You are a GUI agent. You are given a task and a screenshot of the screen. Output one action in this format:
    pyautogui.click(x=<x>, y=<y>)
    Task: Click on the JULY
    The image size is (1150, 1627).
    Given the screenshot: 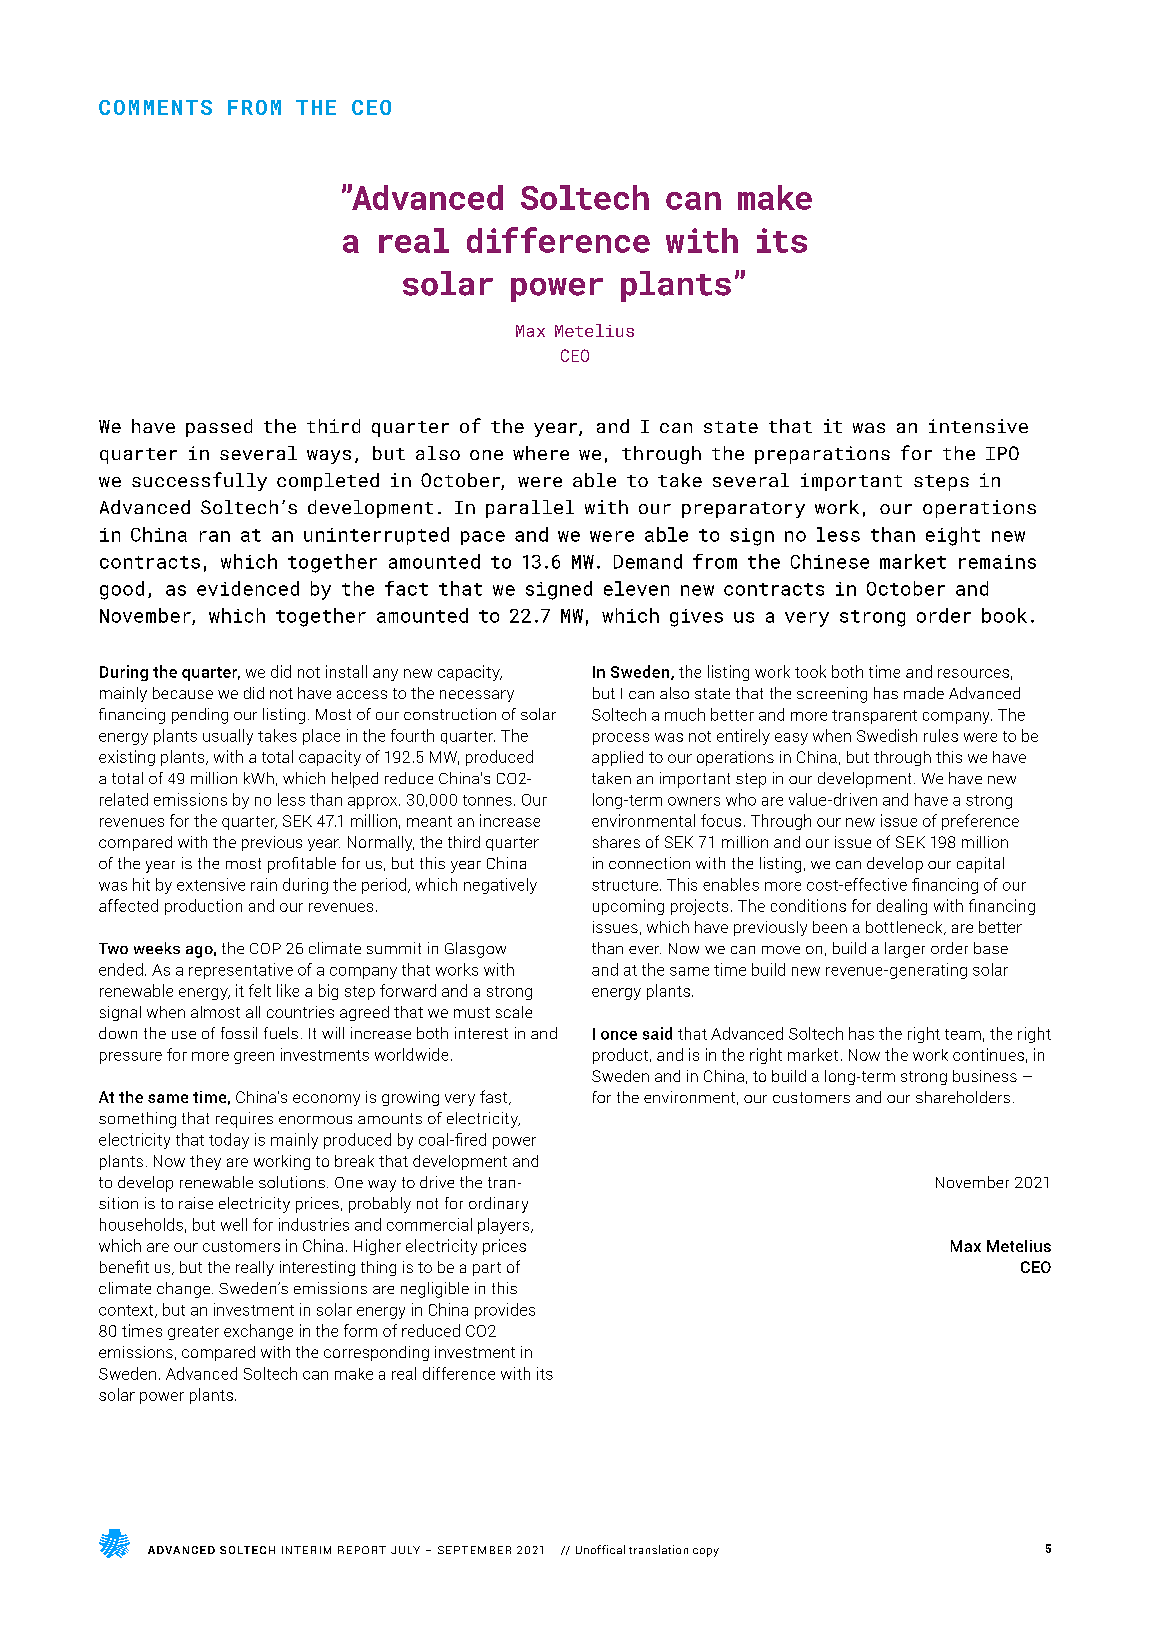 What is the action you would take?
    pyautogui.click(x=405, y=1550)
